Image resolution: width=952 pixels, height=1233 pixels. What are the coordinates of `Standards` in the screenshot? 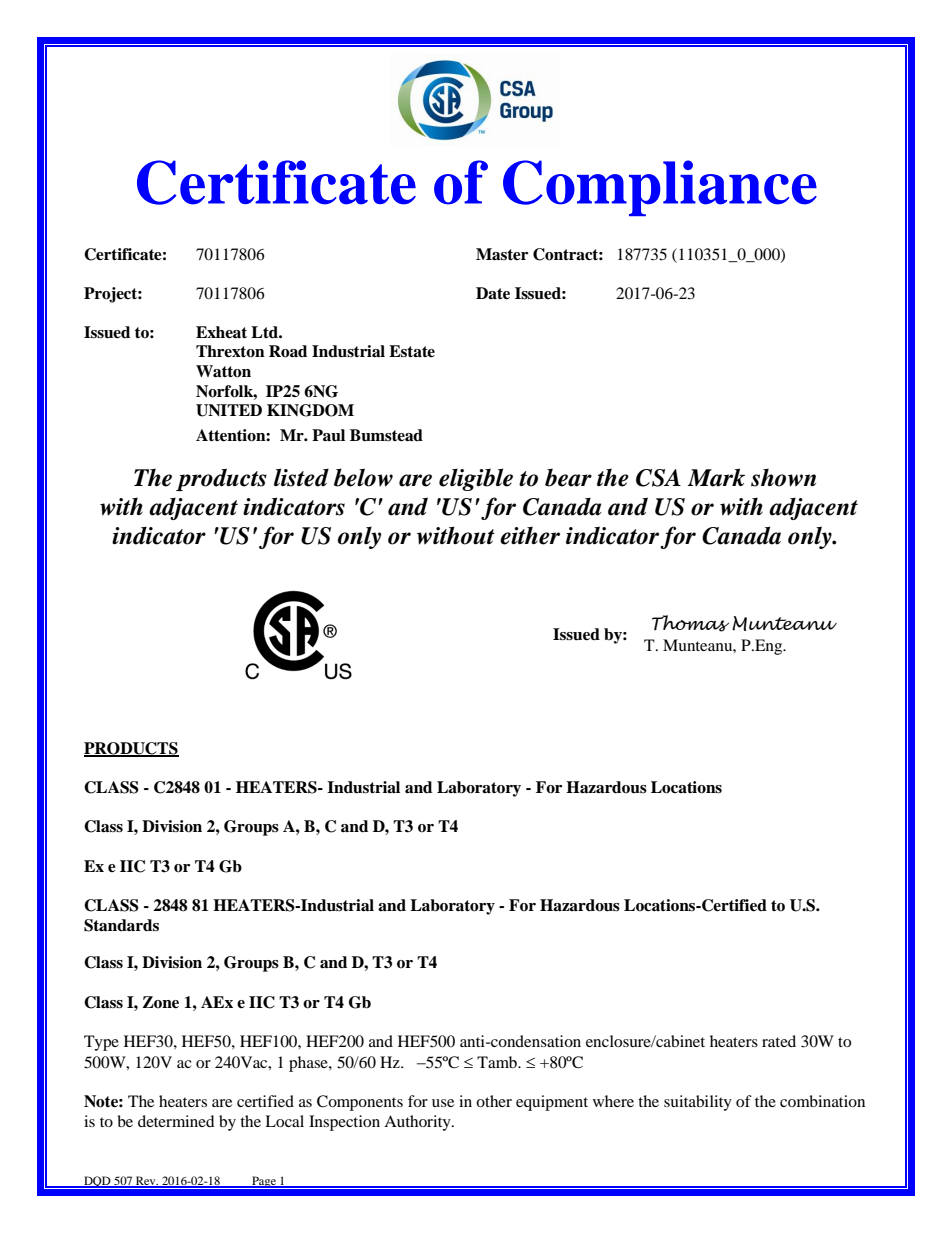 It's located at (121, 925).
